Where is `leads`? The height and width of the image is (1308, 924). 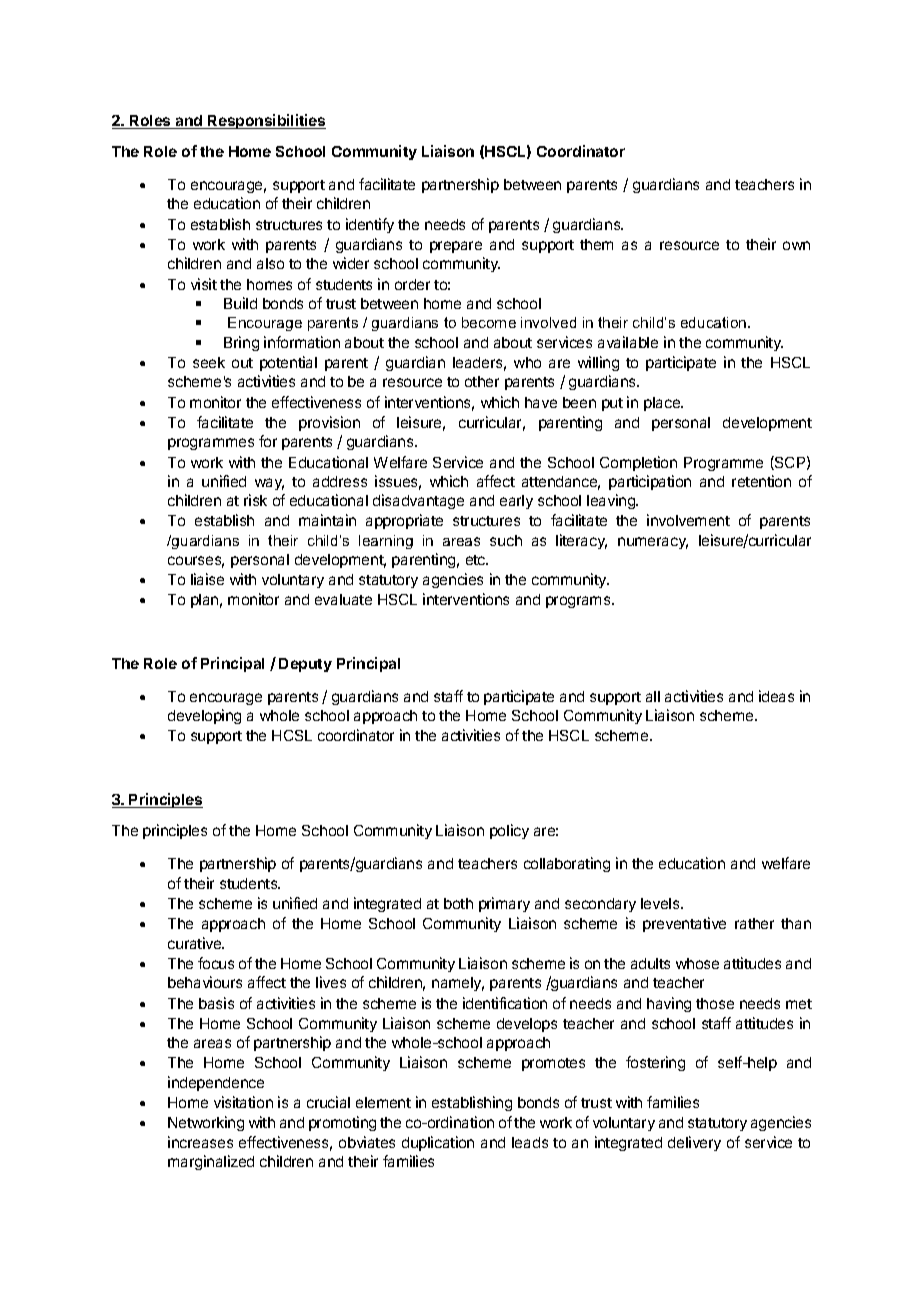 leads is located at coordinates (530, 1142).
